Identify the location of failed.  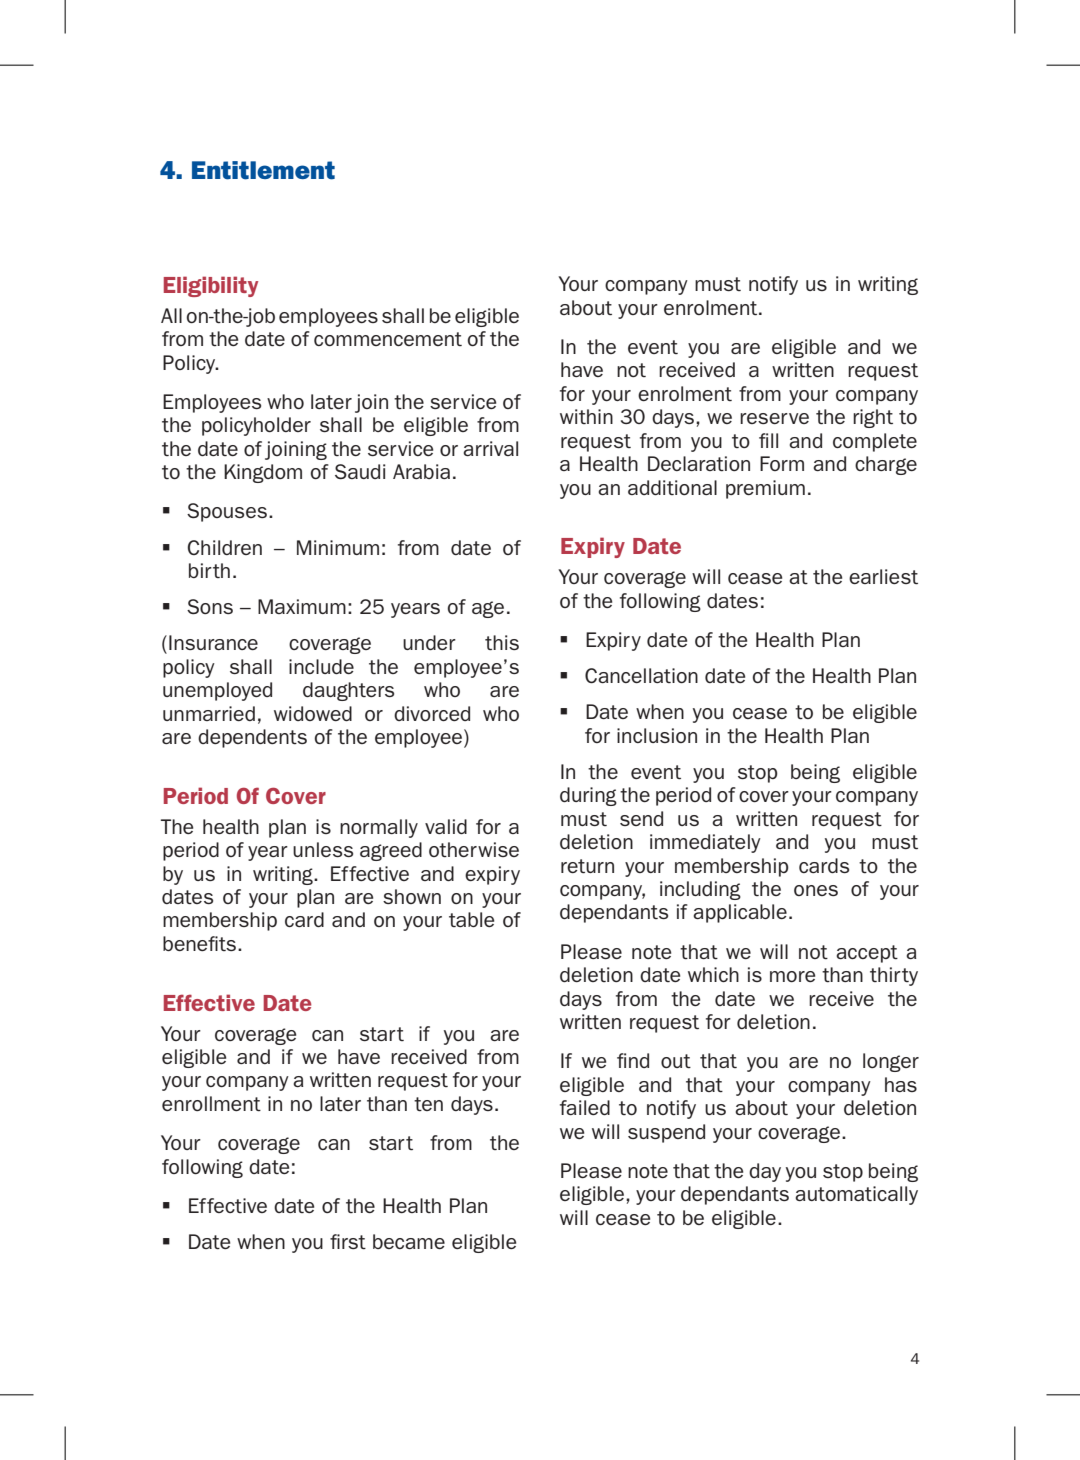
(585, 1107).
